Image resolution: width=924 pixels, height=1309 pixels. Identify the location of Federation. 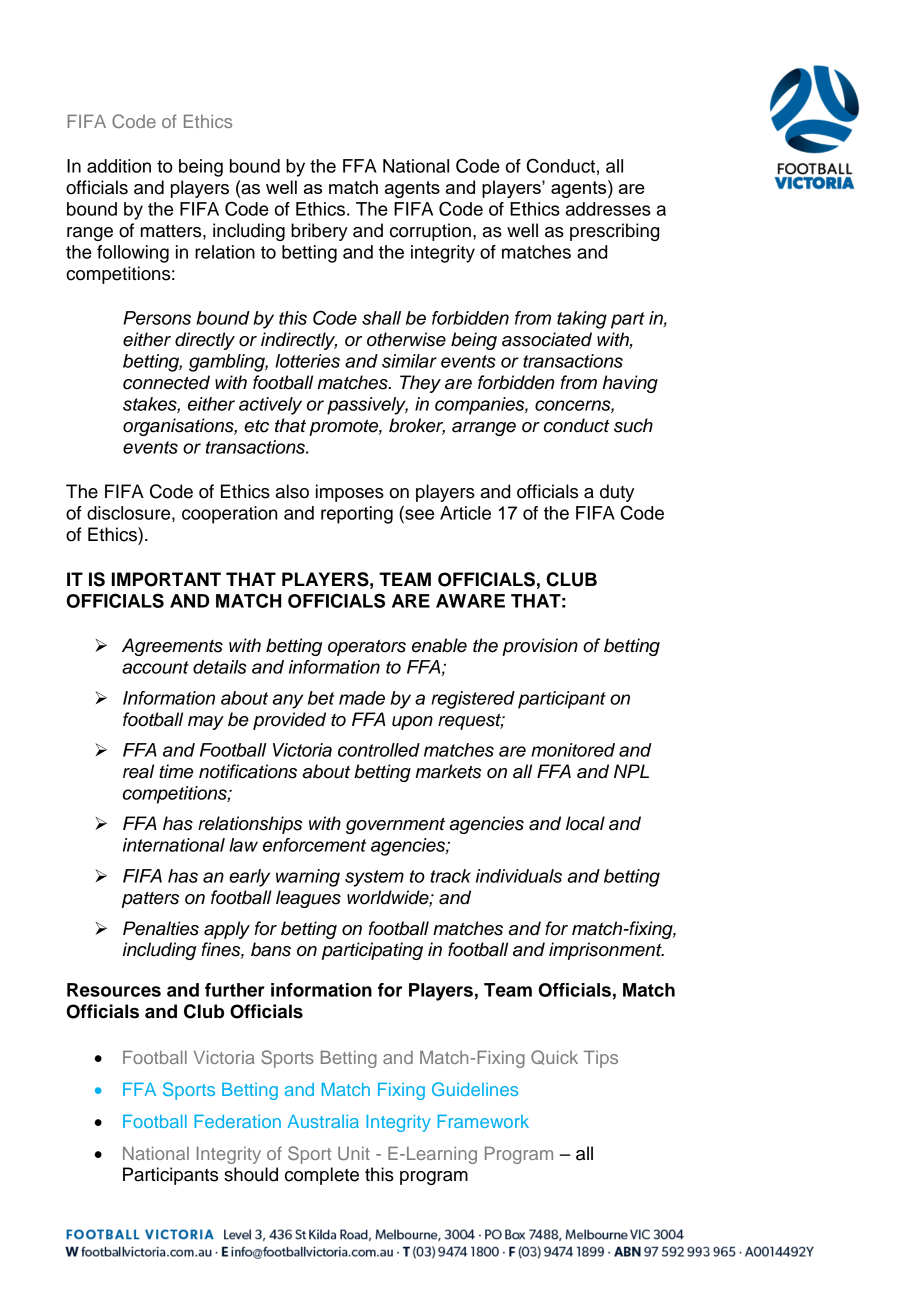
(238, 1121).
